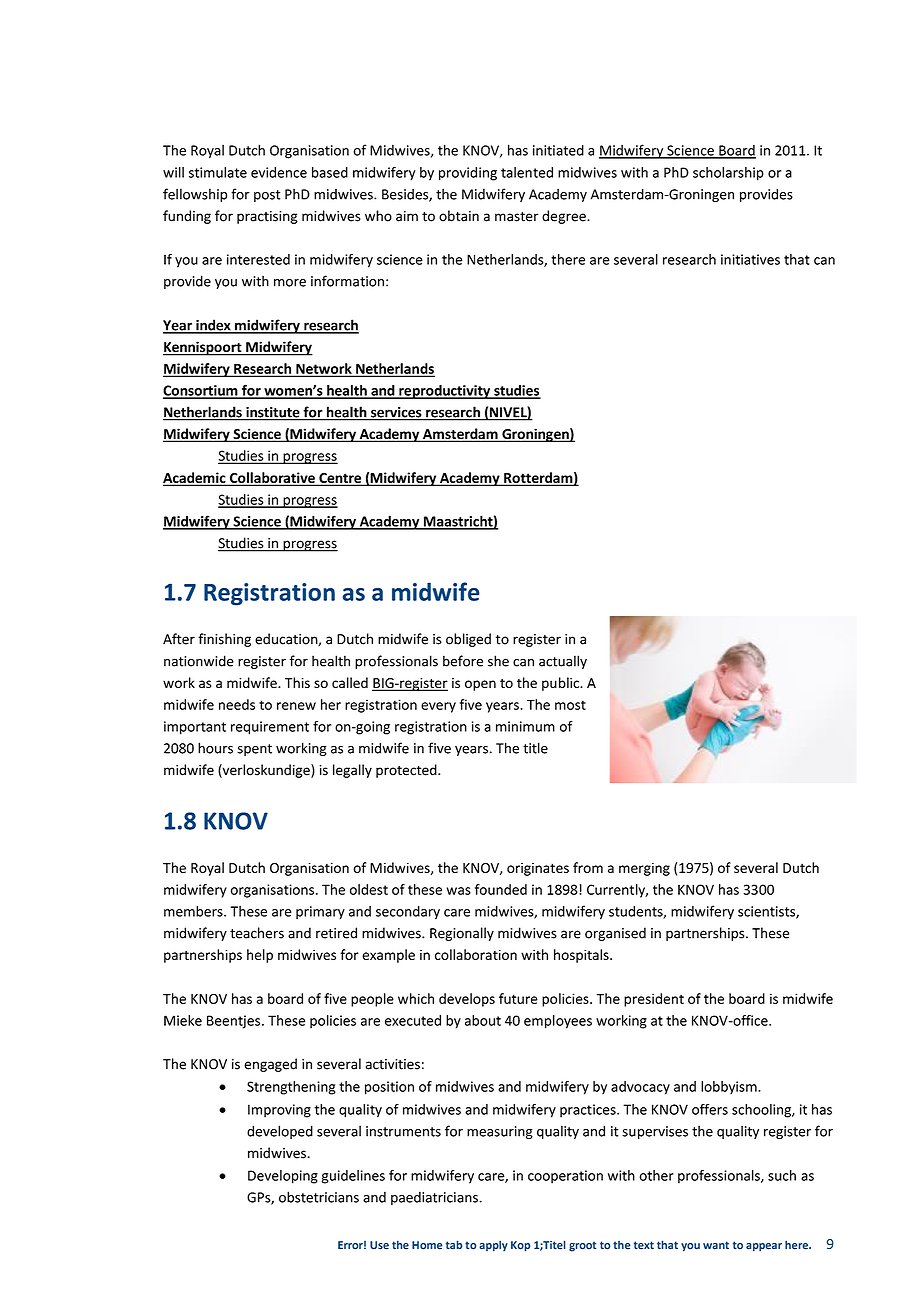 This screenshot has width=924, height=1308. I want to click on needs, so click(237, 704).
